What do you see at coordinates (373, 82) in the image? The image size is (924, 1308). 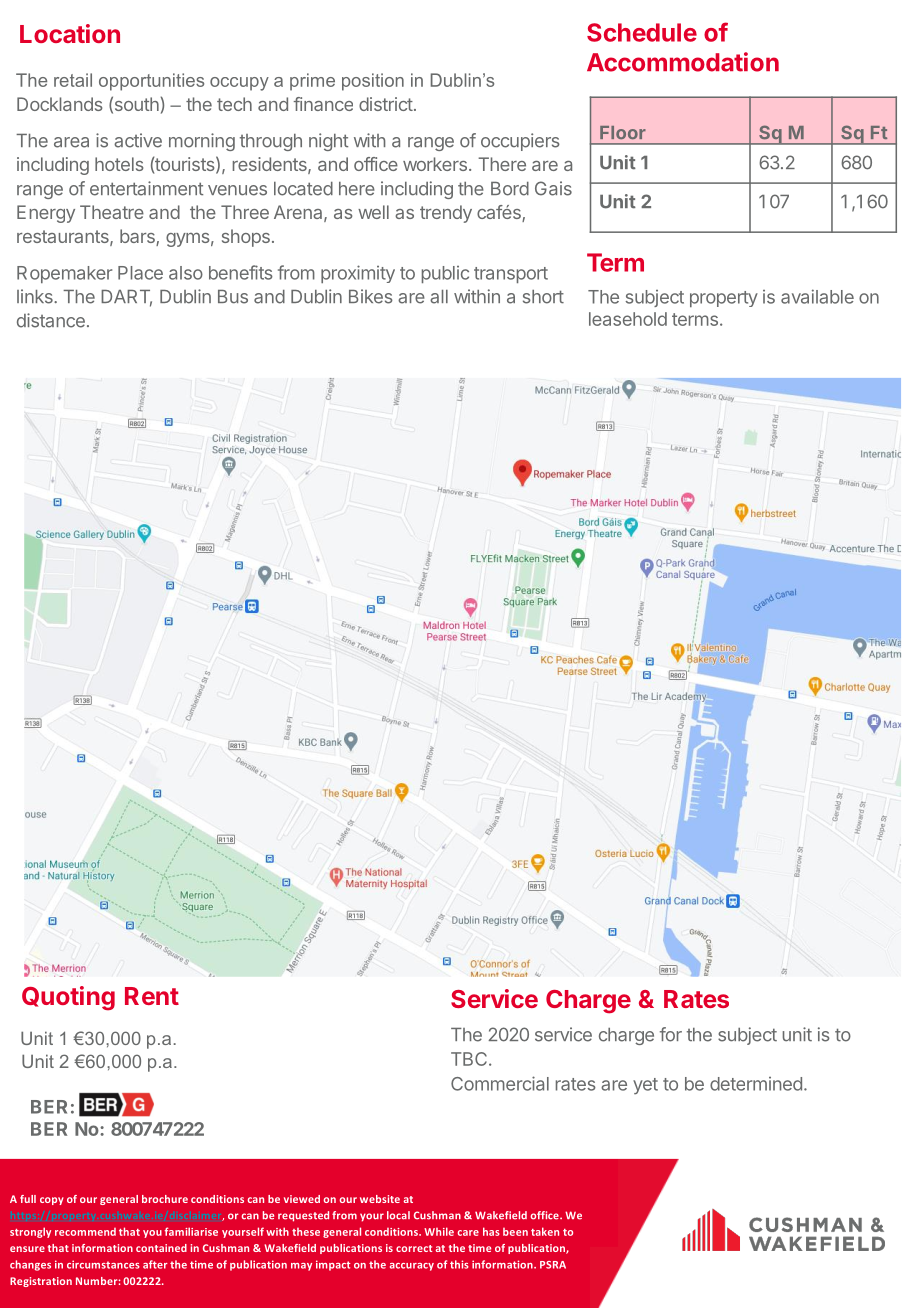 I see `position` at bounding box center [373, 82].
